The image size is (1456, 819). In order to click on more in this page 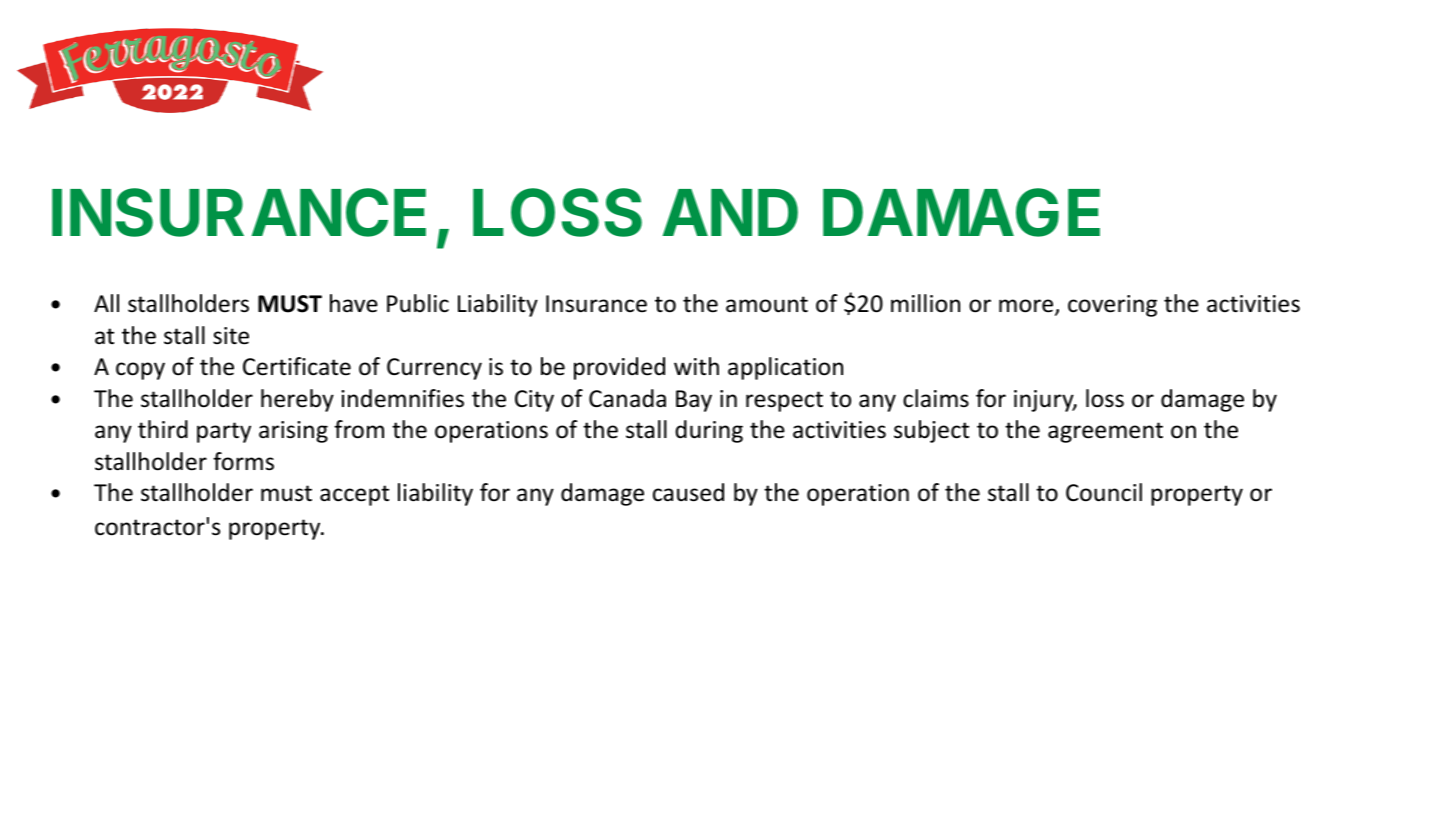, I will do `click(1027, 307)`.
